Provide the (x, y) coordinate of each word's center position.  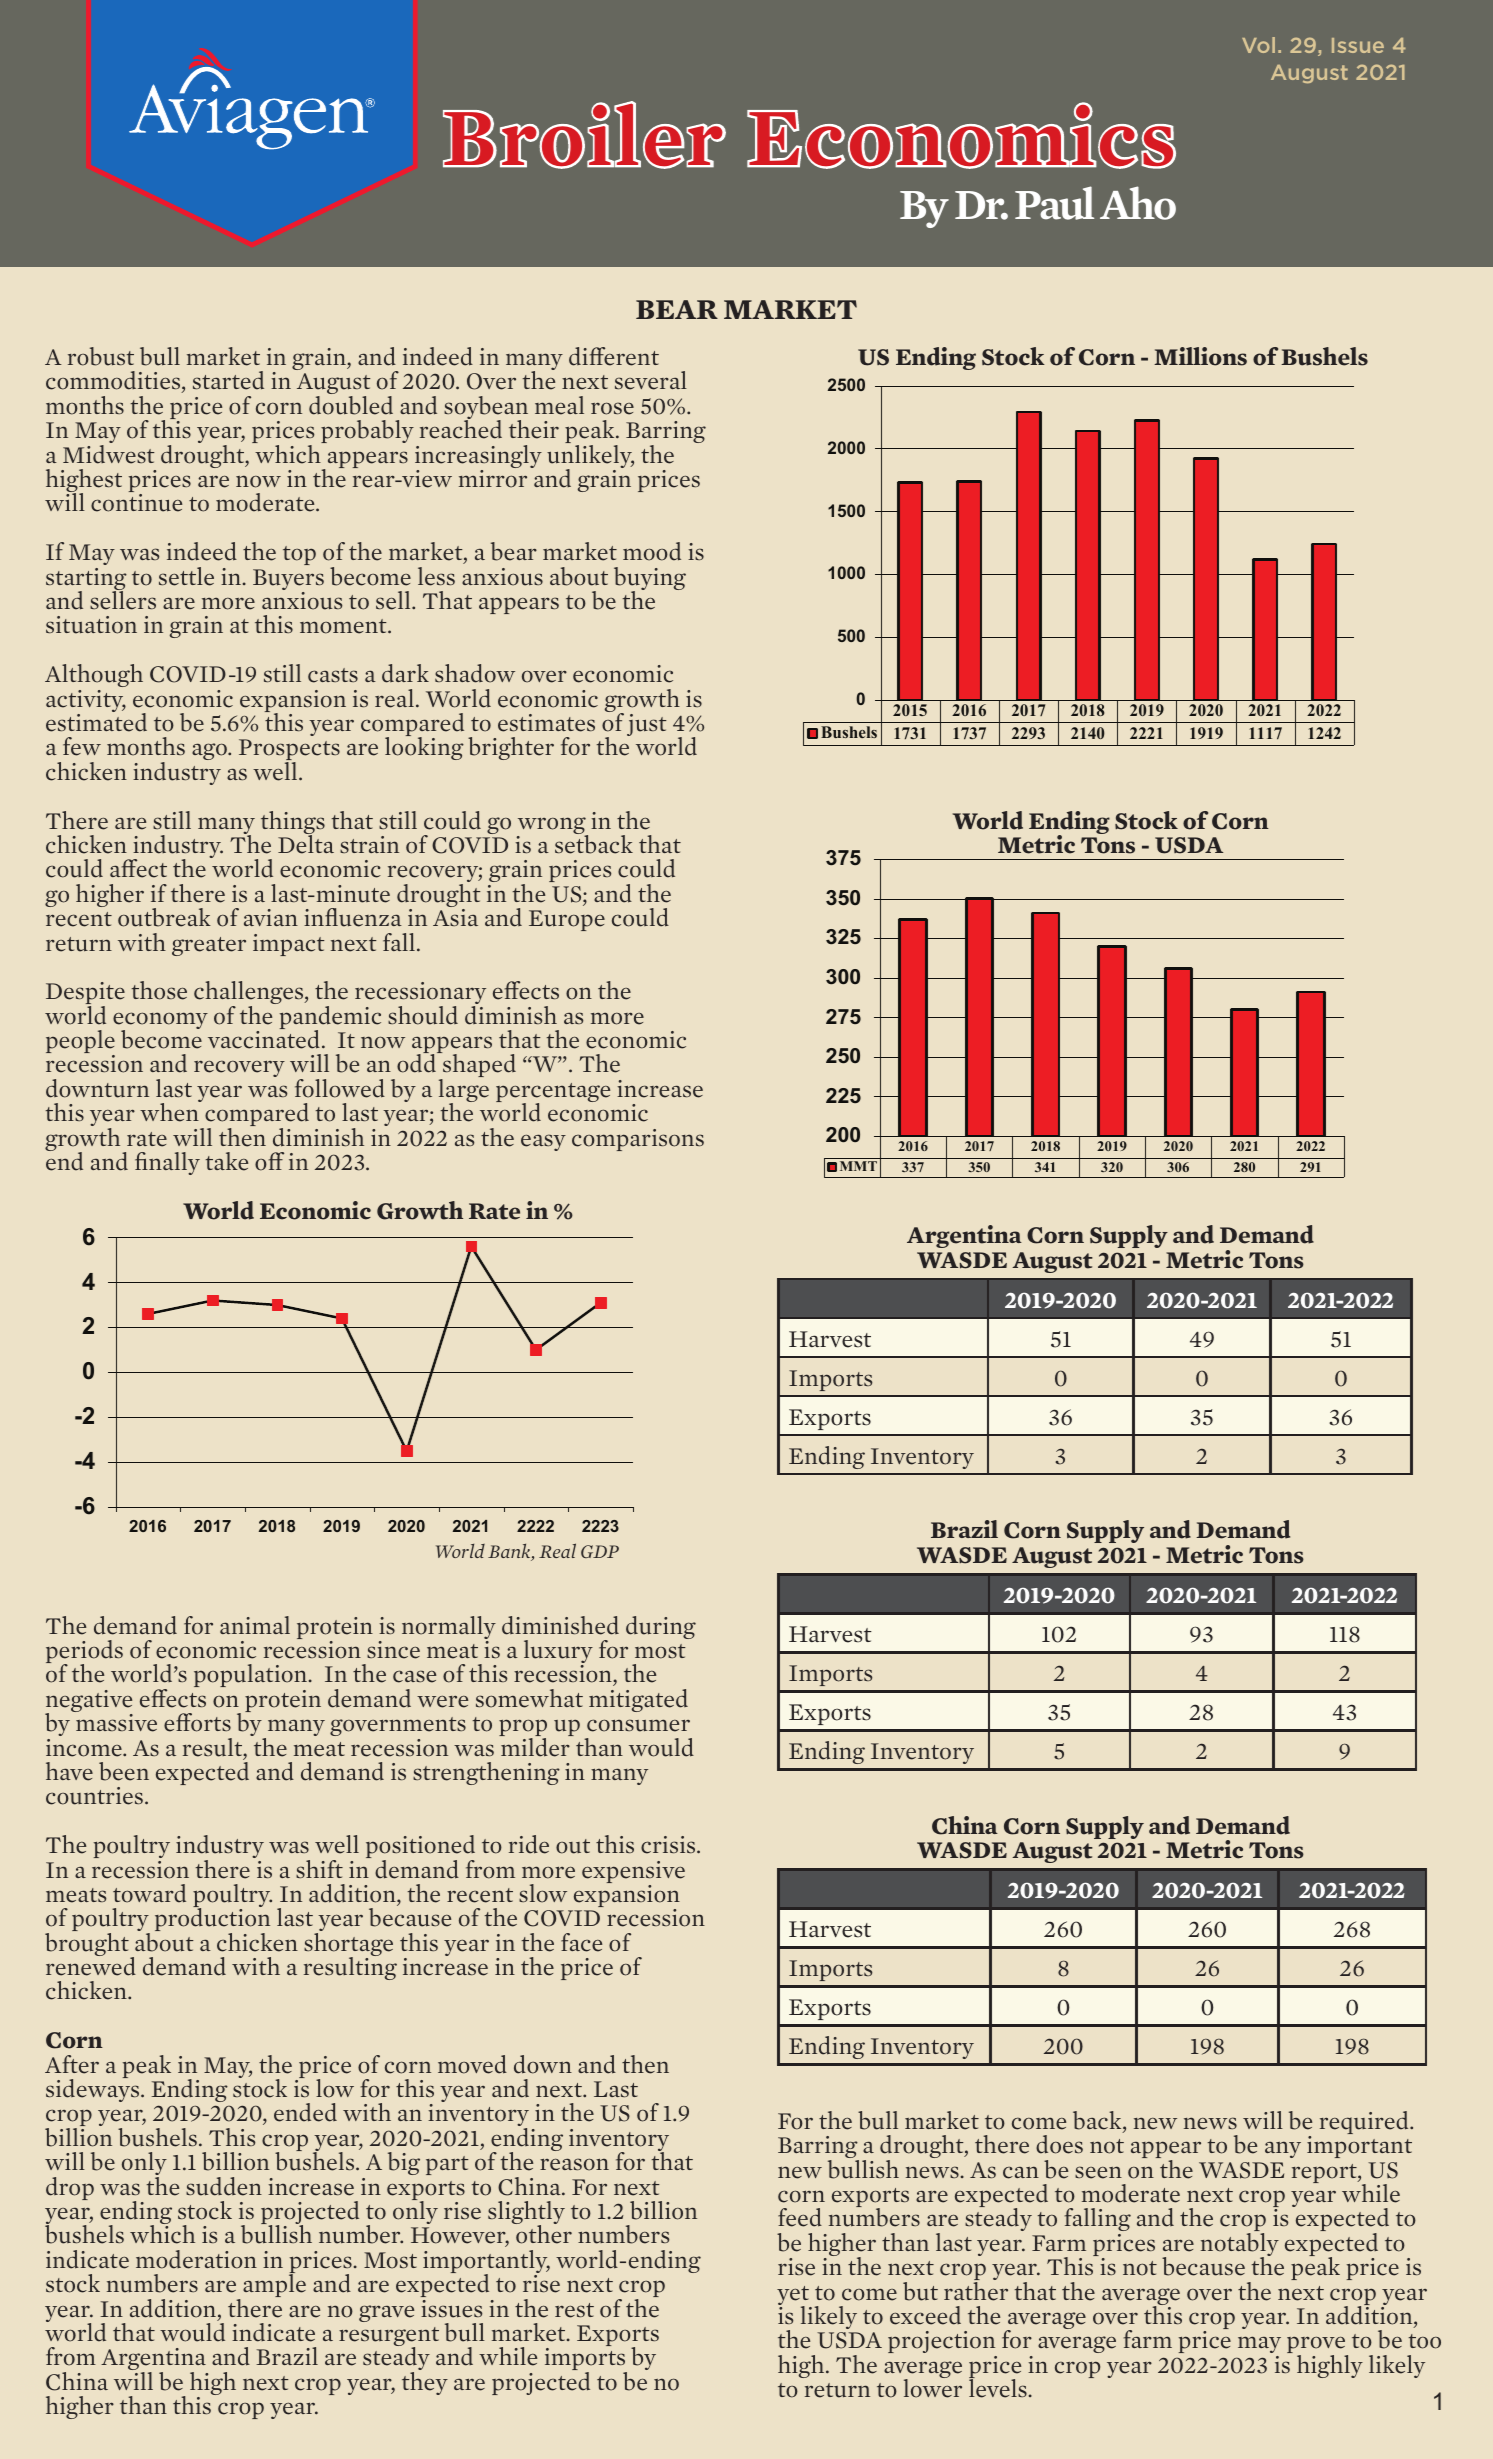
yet (794, 2297)
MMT (858, 1166)
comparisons (638, 1140)
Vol (1258, 45)
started (228, 380)
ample (274, 2284)
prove (1317, 2346)
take (226, 1161)
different (614, 356)
